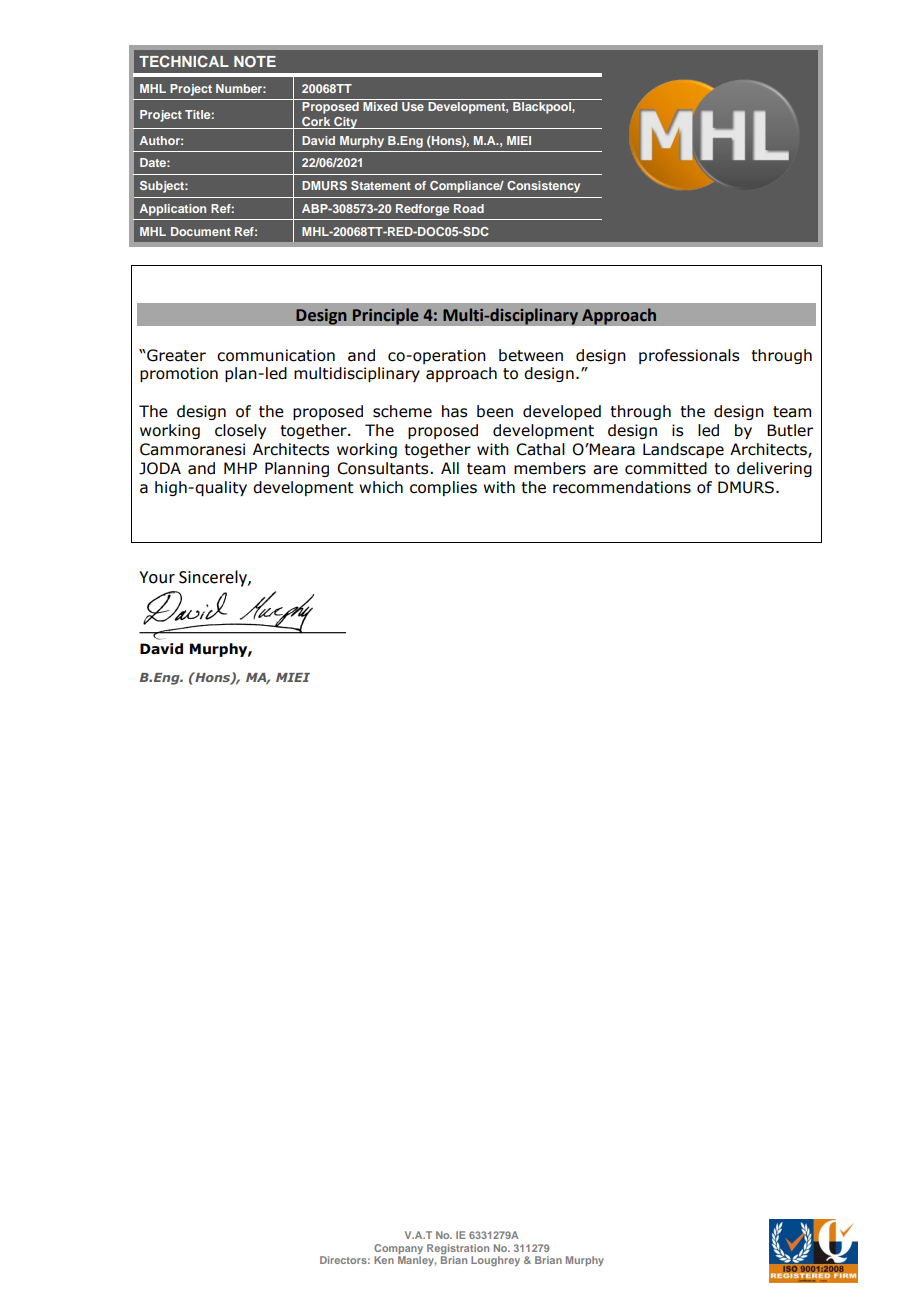 The width and height of the image is (924, 1308). I want to click on NOTE, so click(255, 61).
